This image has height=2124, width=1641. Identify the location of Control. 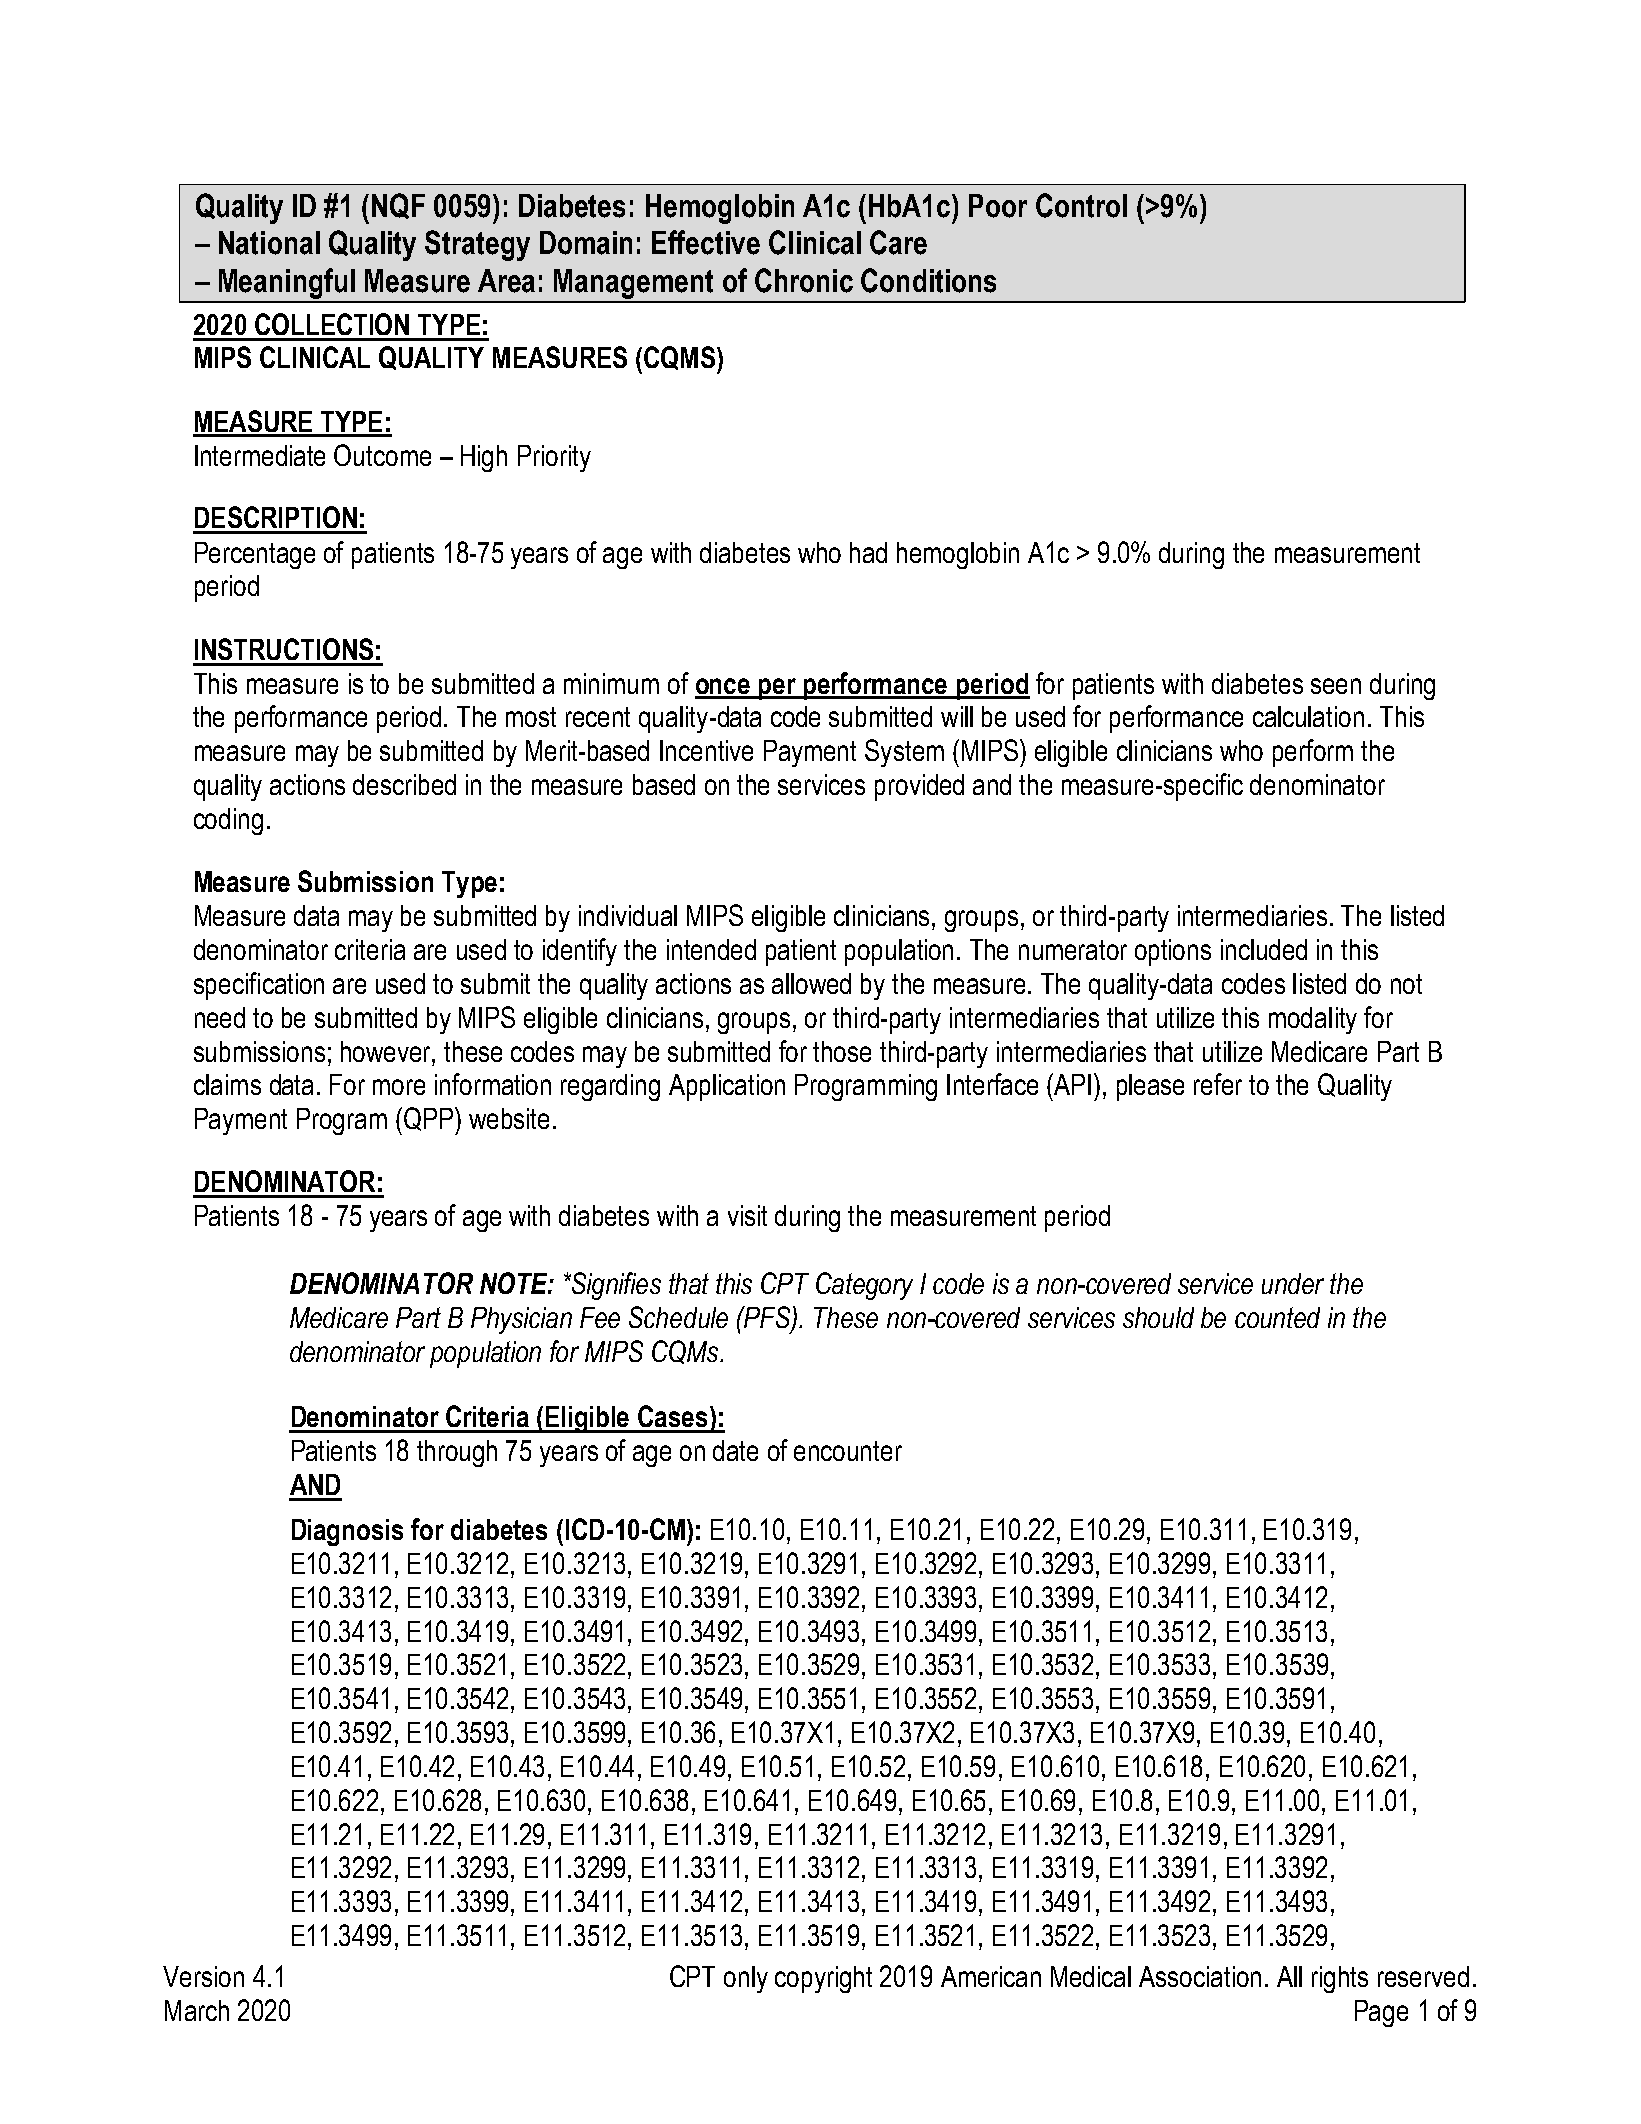
(1081, 205).
